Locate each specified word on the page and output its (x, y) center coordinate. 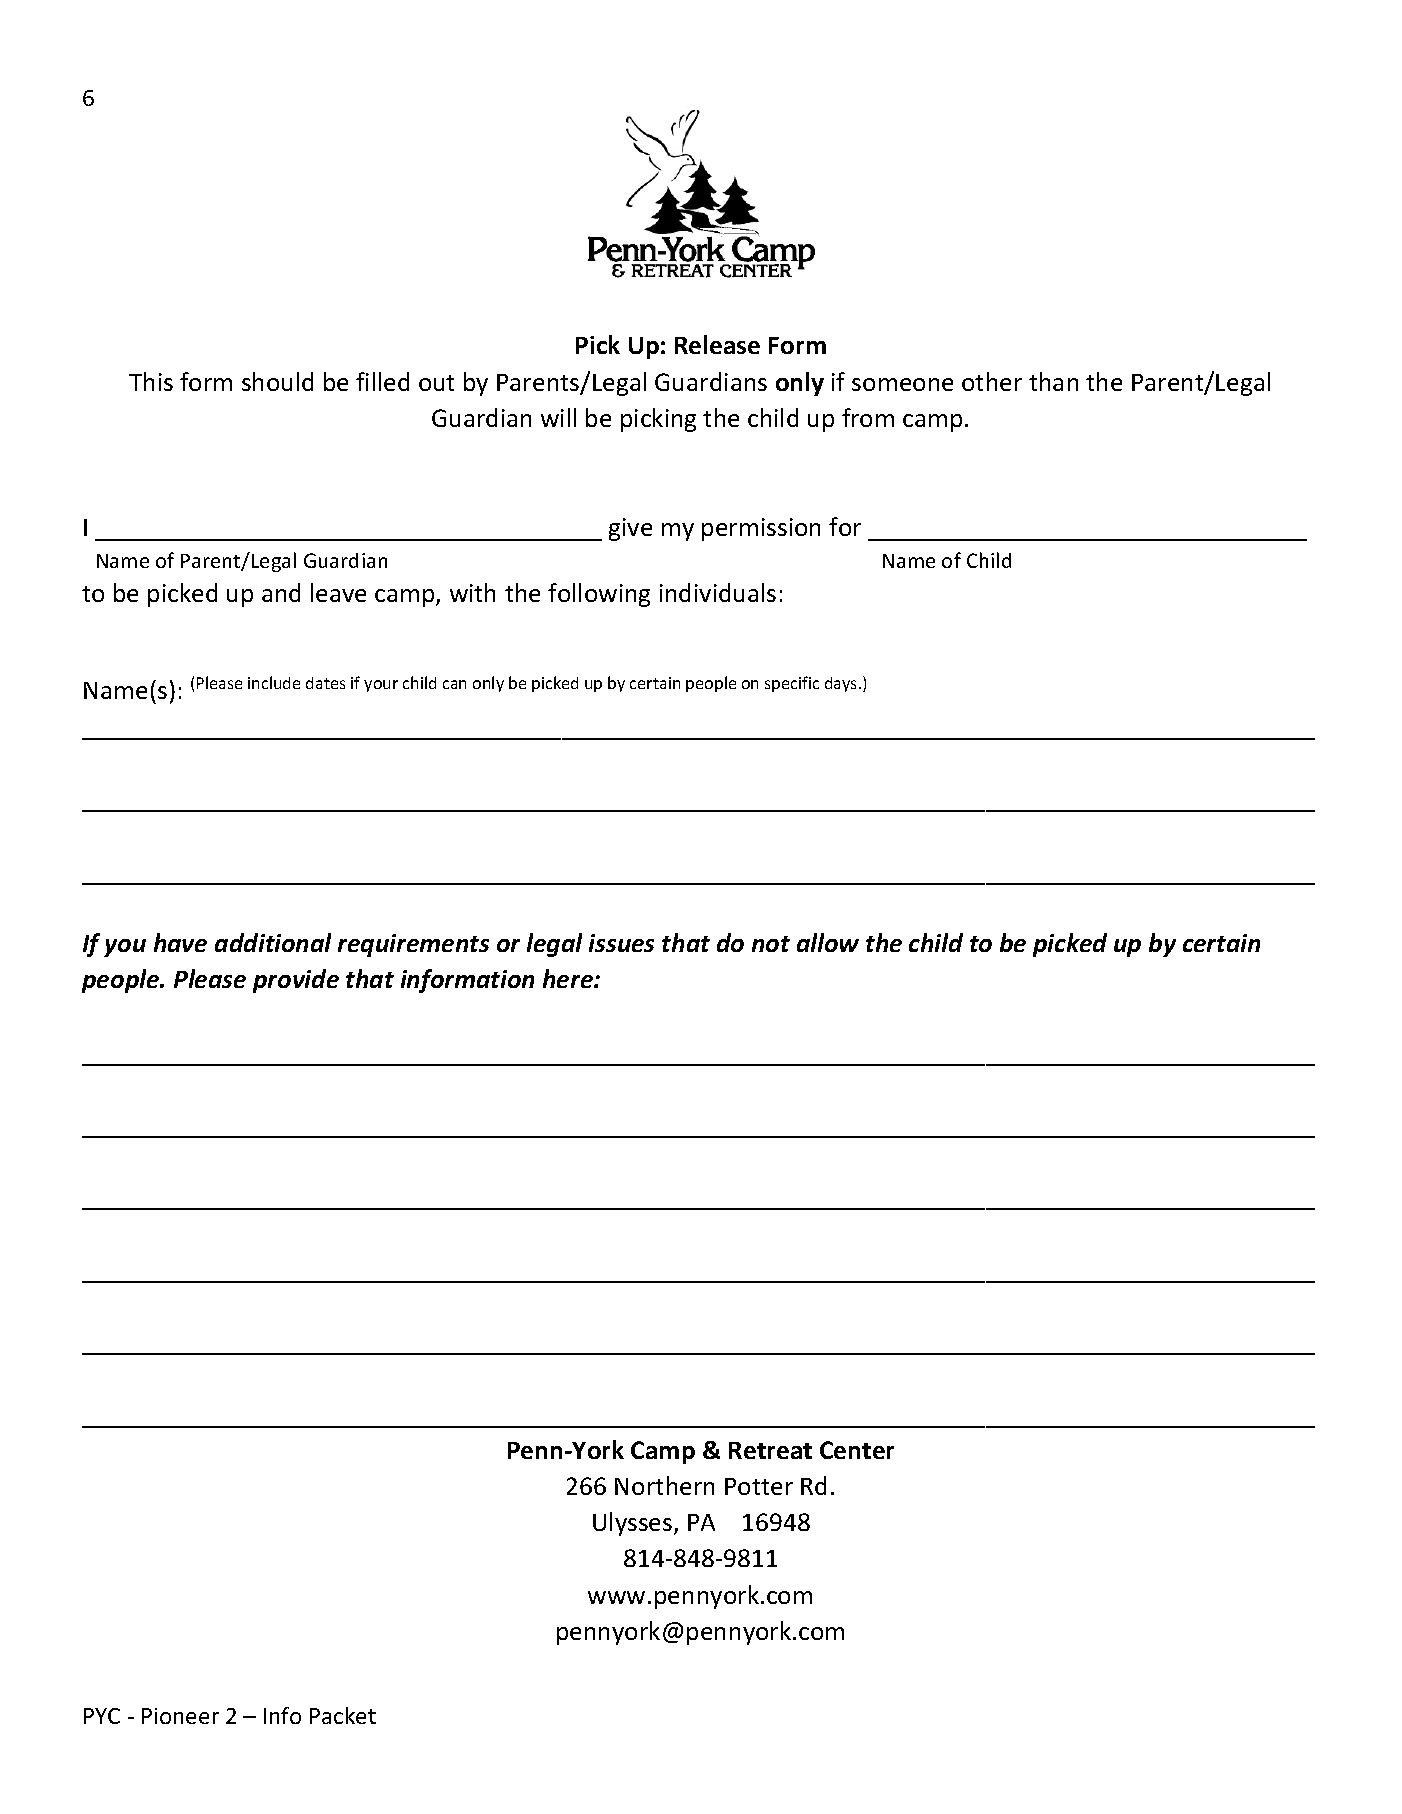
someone (902, 384)
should (277, 381)
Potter (759, 1486)
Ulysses (634, 1524)
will (558, 417)
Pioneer (180, 1716)
